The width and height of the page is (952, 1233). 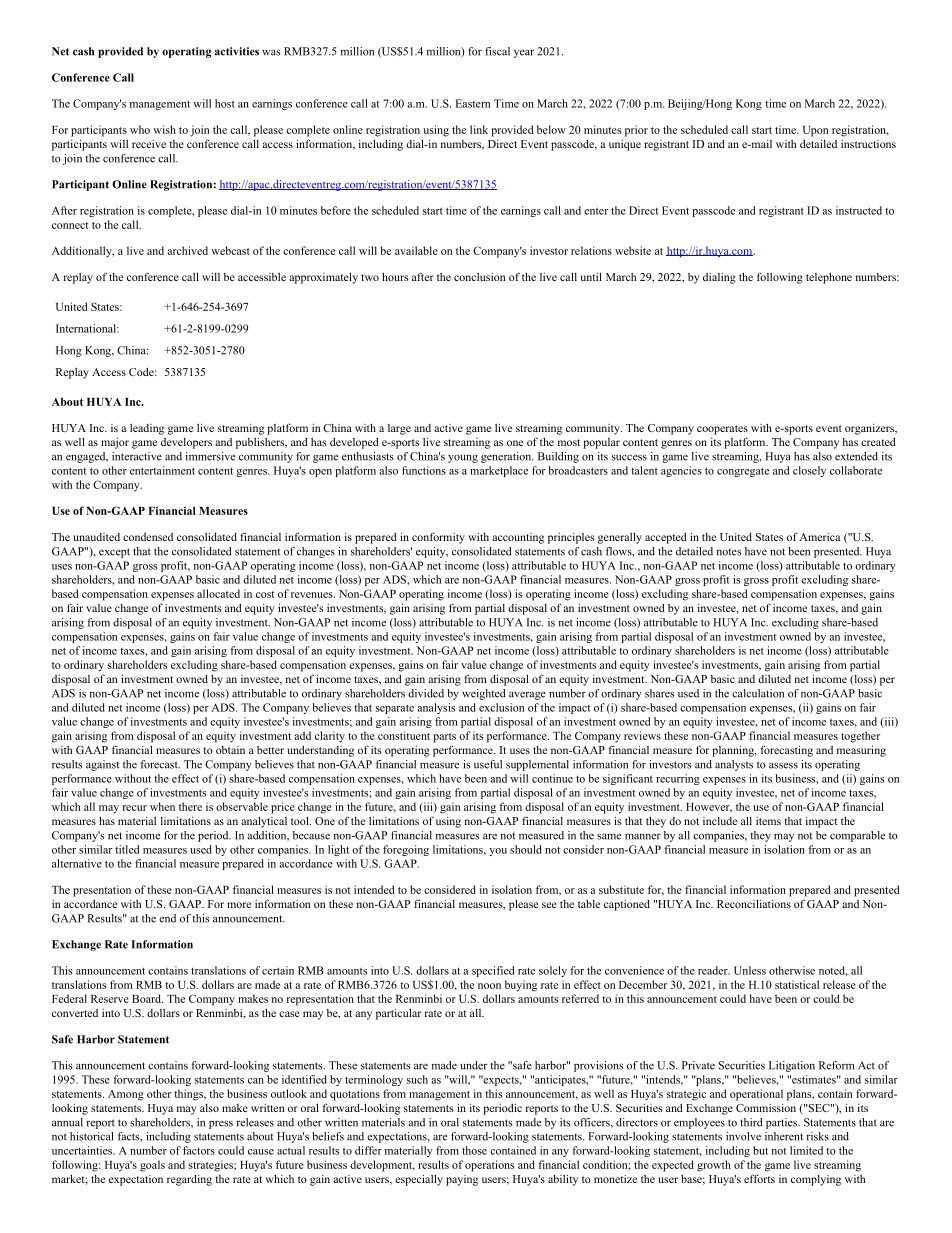 What do you see at coordinates (474, 1150) in the page?
I see `those` at bounding box center [474, 1150].
